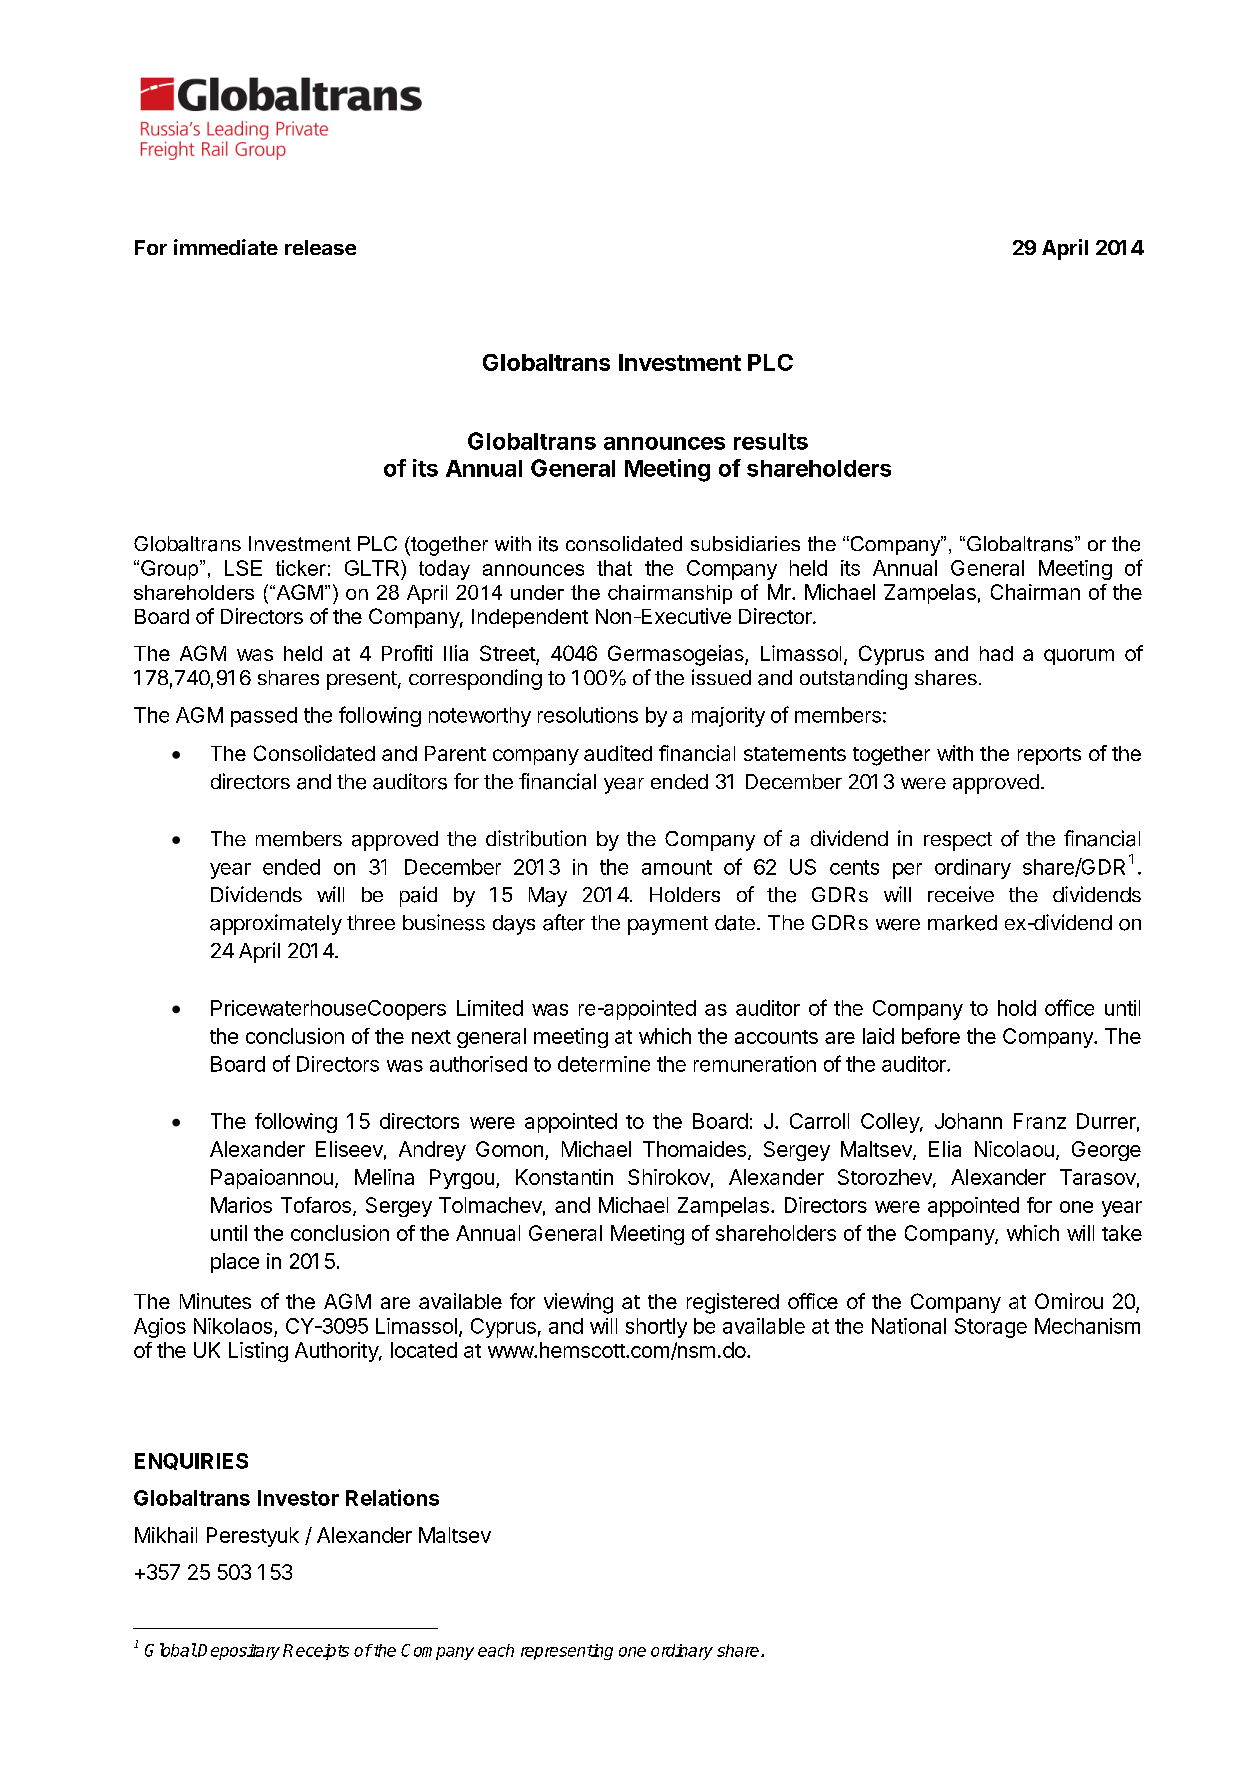 The width and height of the page is (1259, 1780). What do you see at coordinates (745, 543) in the page?
I see `subsidiaries` at bounding box center [745, 543].
